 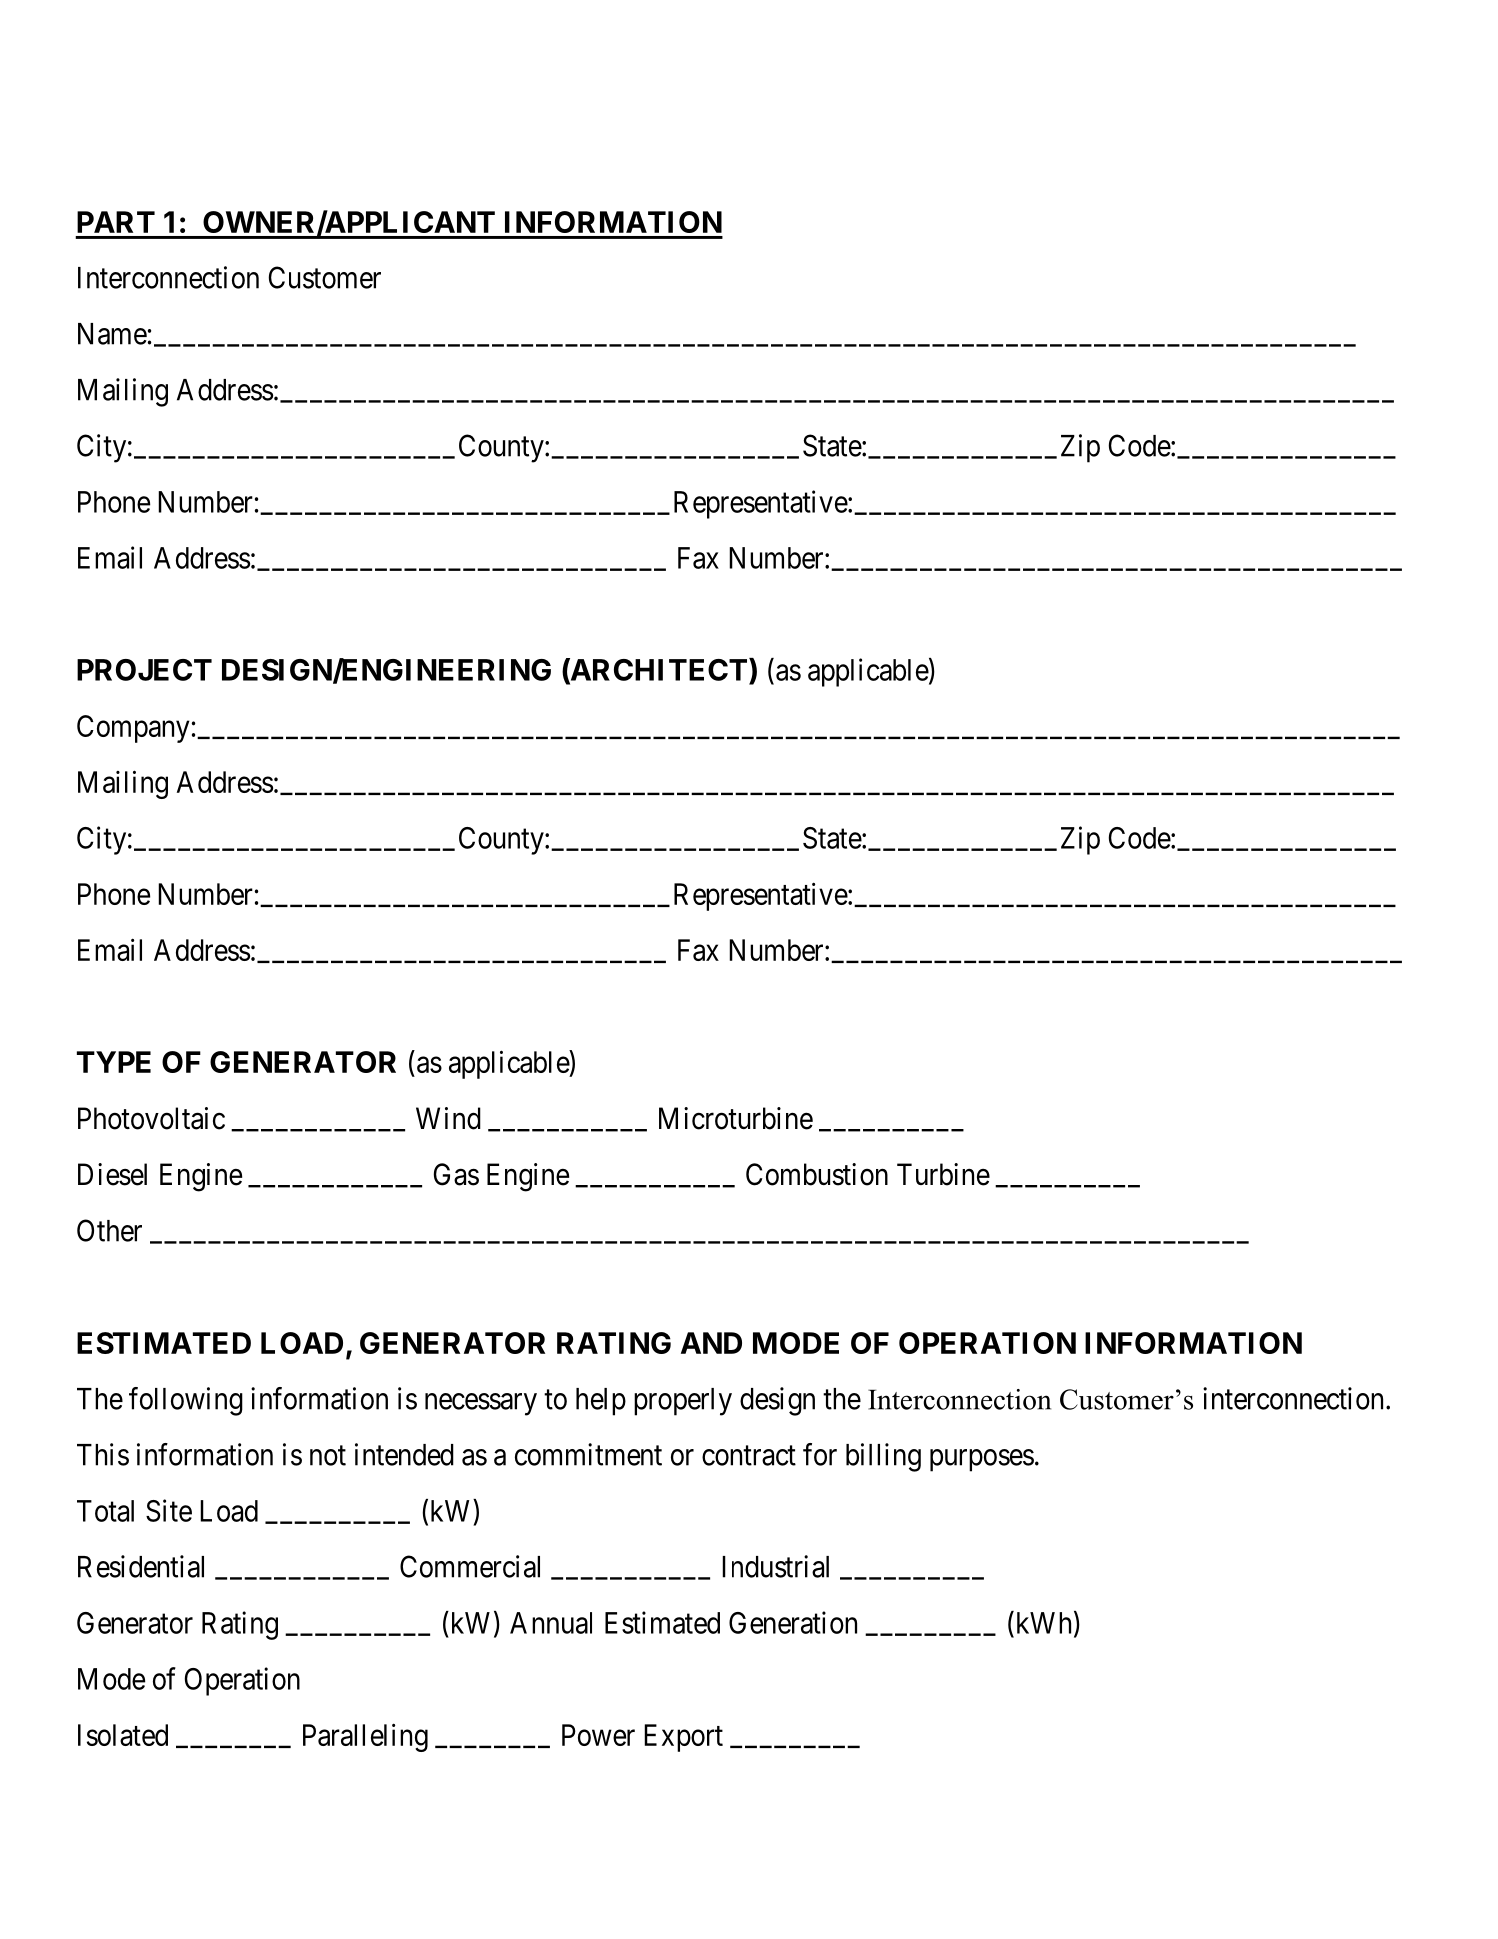 I want to click on Isolated, so click(x=123, y=1735).
